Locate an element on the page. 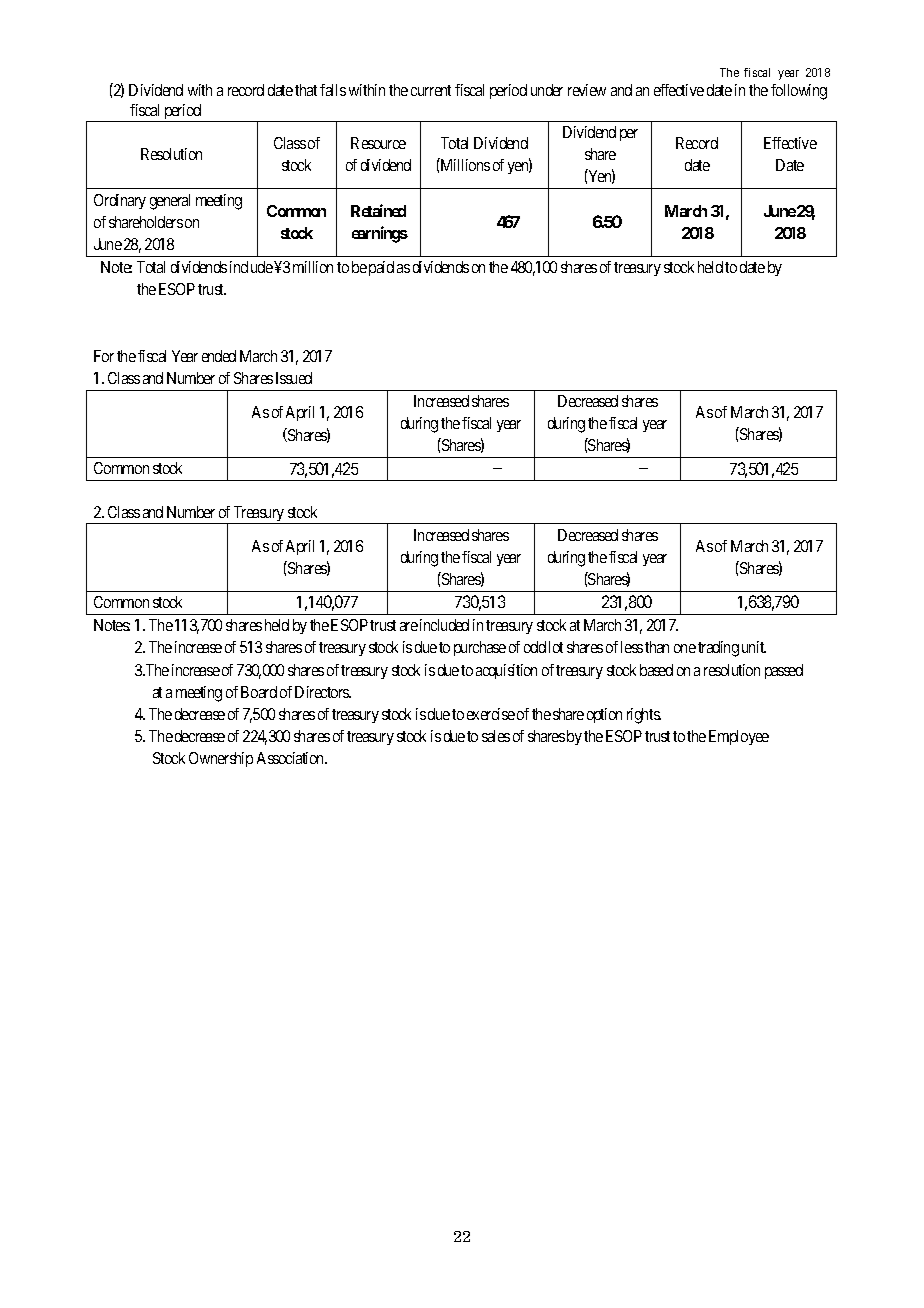  ended is located at coordinates (219, 356).
